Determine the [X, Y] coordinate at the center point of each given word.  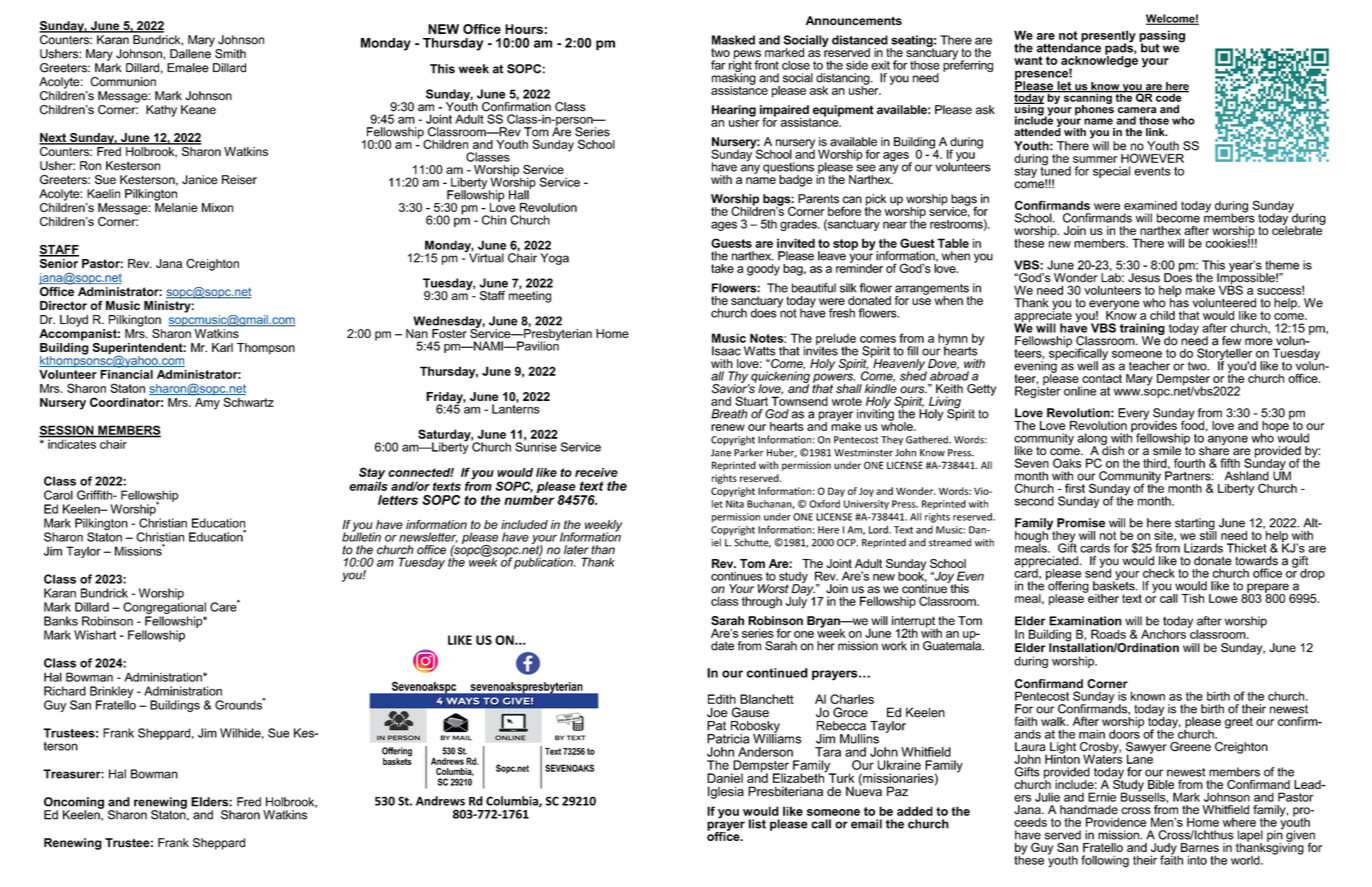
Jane [721, 453]
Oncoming [74, 804]
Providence [1116, 822]
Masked [733, 40]
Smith [230, 54]
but [1149, 47]
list [757, 824]
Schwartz [248, 402]
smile [1167, 451]
